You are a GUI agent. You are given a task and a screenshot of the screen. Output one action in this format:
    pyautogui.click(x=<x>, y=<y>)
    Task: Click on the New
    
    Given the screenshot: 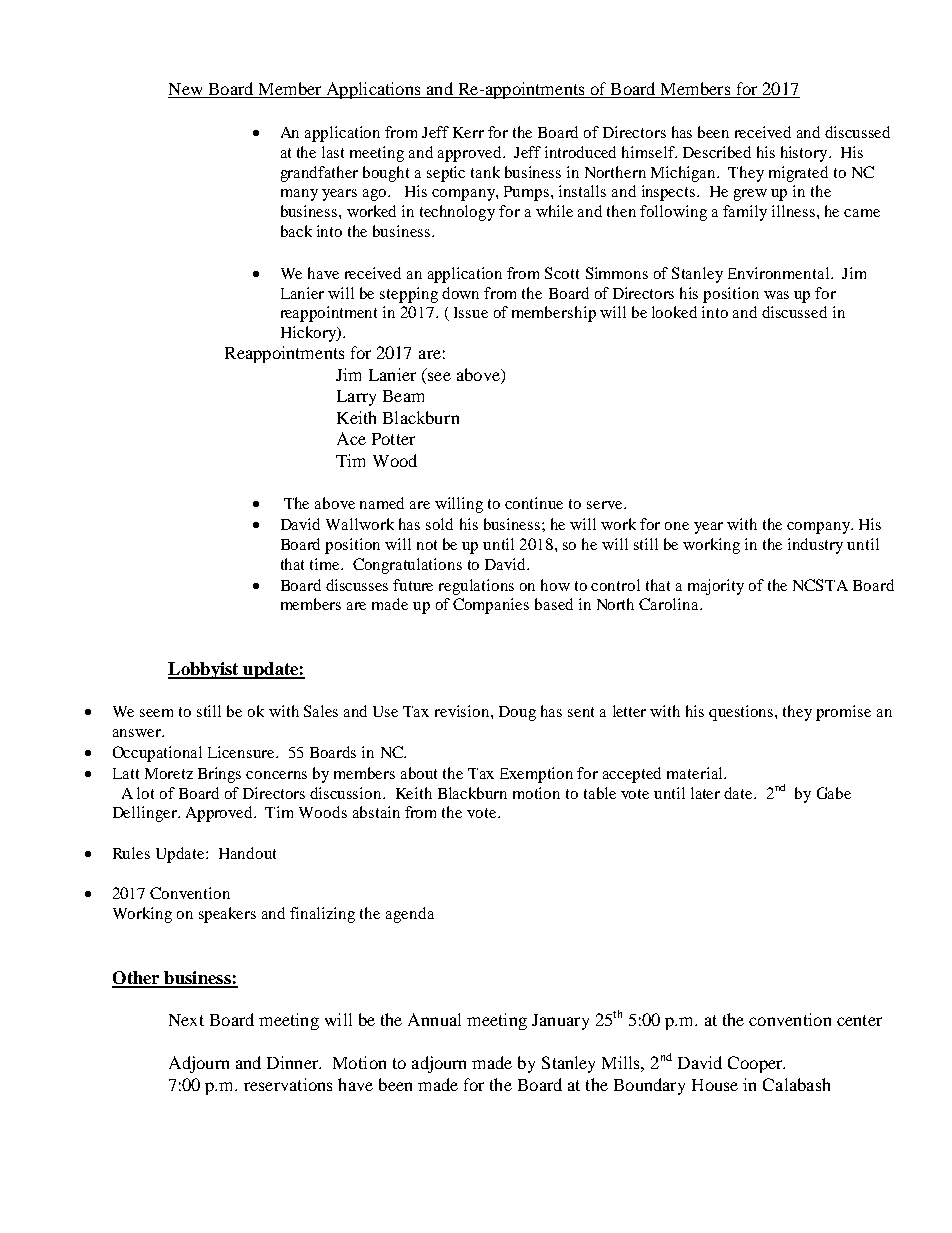 What is the action you would take?
    pyautogui.click(x=186, y=90)
